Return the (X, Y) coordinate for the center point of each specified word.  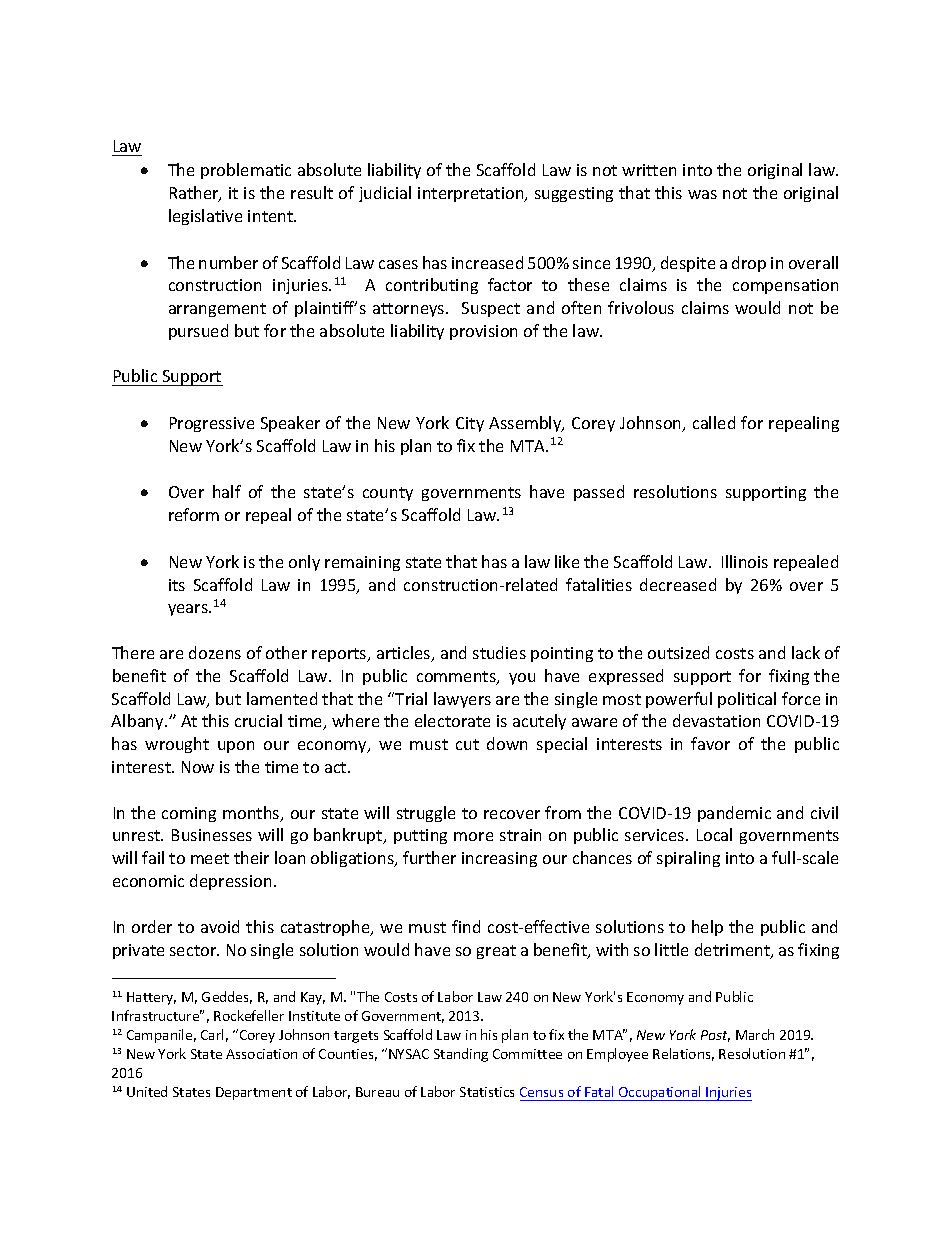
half (227, 491)
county (388, 494)
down (507, 743)
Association (261, 1054)
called (714, 422)
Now (198, 767)
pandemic (734, 814)
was (702, 194)
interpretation (472, 194)
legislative (205, 217)
